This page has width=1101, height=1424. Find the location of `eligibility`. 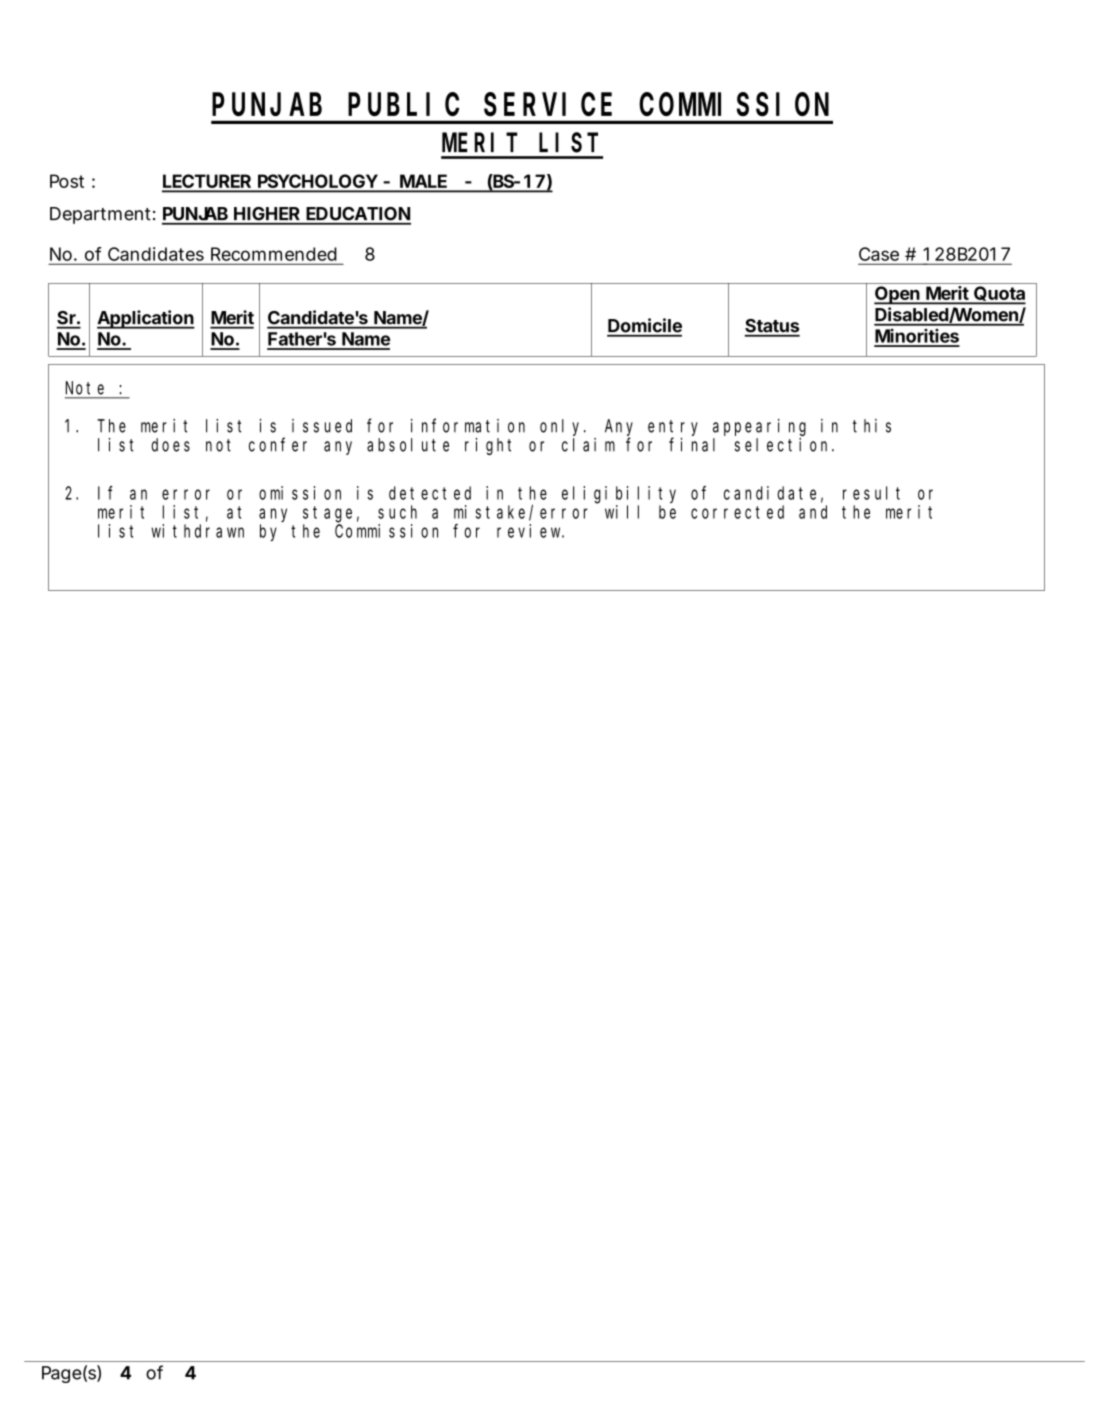

eligibility is located at coordinates (619, 495).
